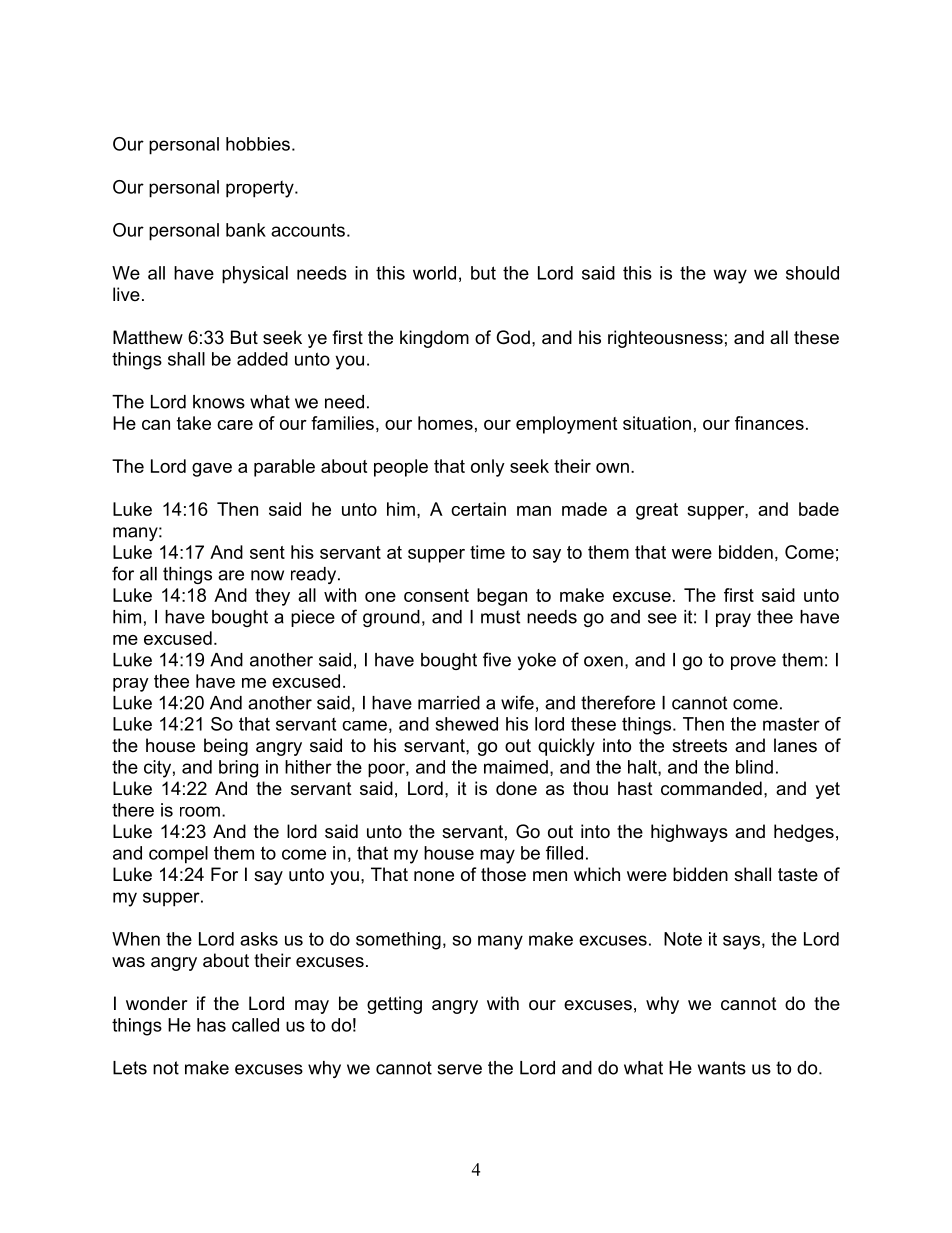  Describe the element at coordinates (272, 597) in the page. I see `they` at that location.
